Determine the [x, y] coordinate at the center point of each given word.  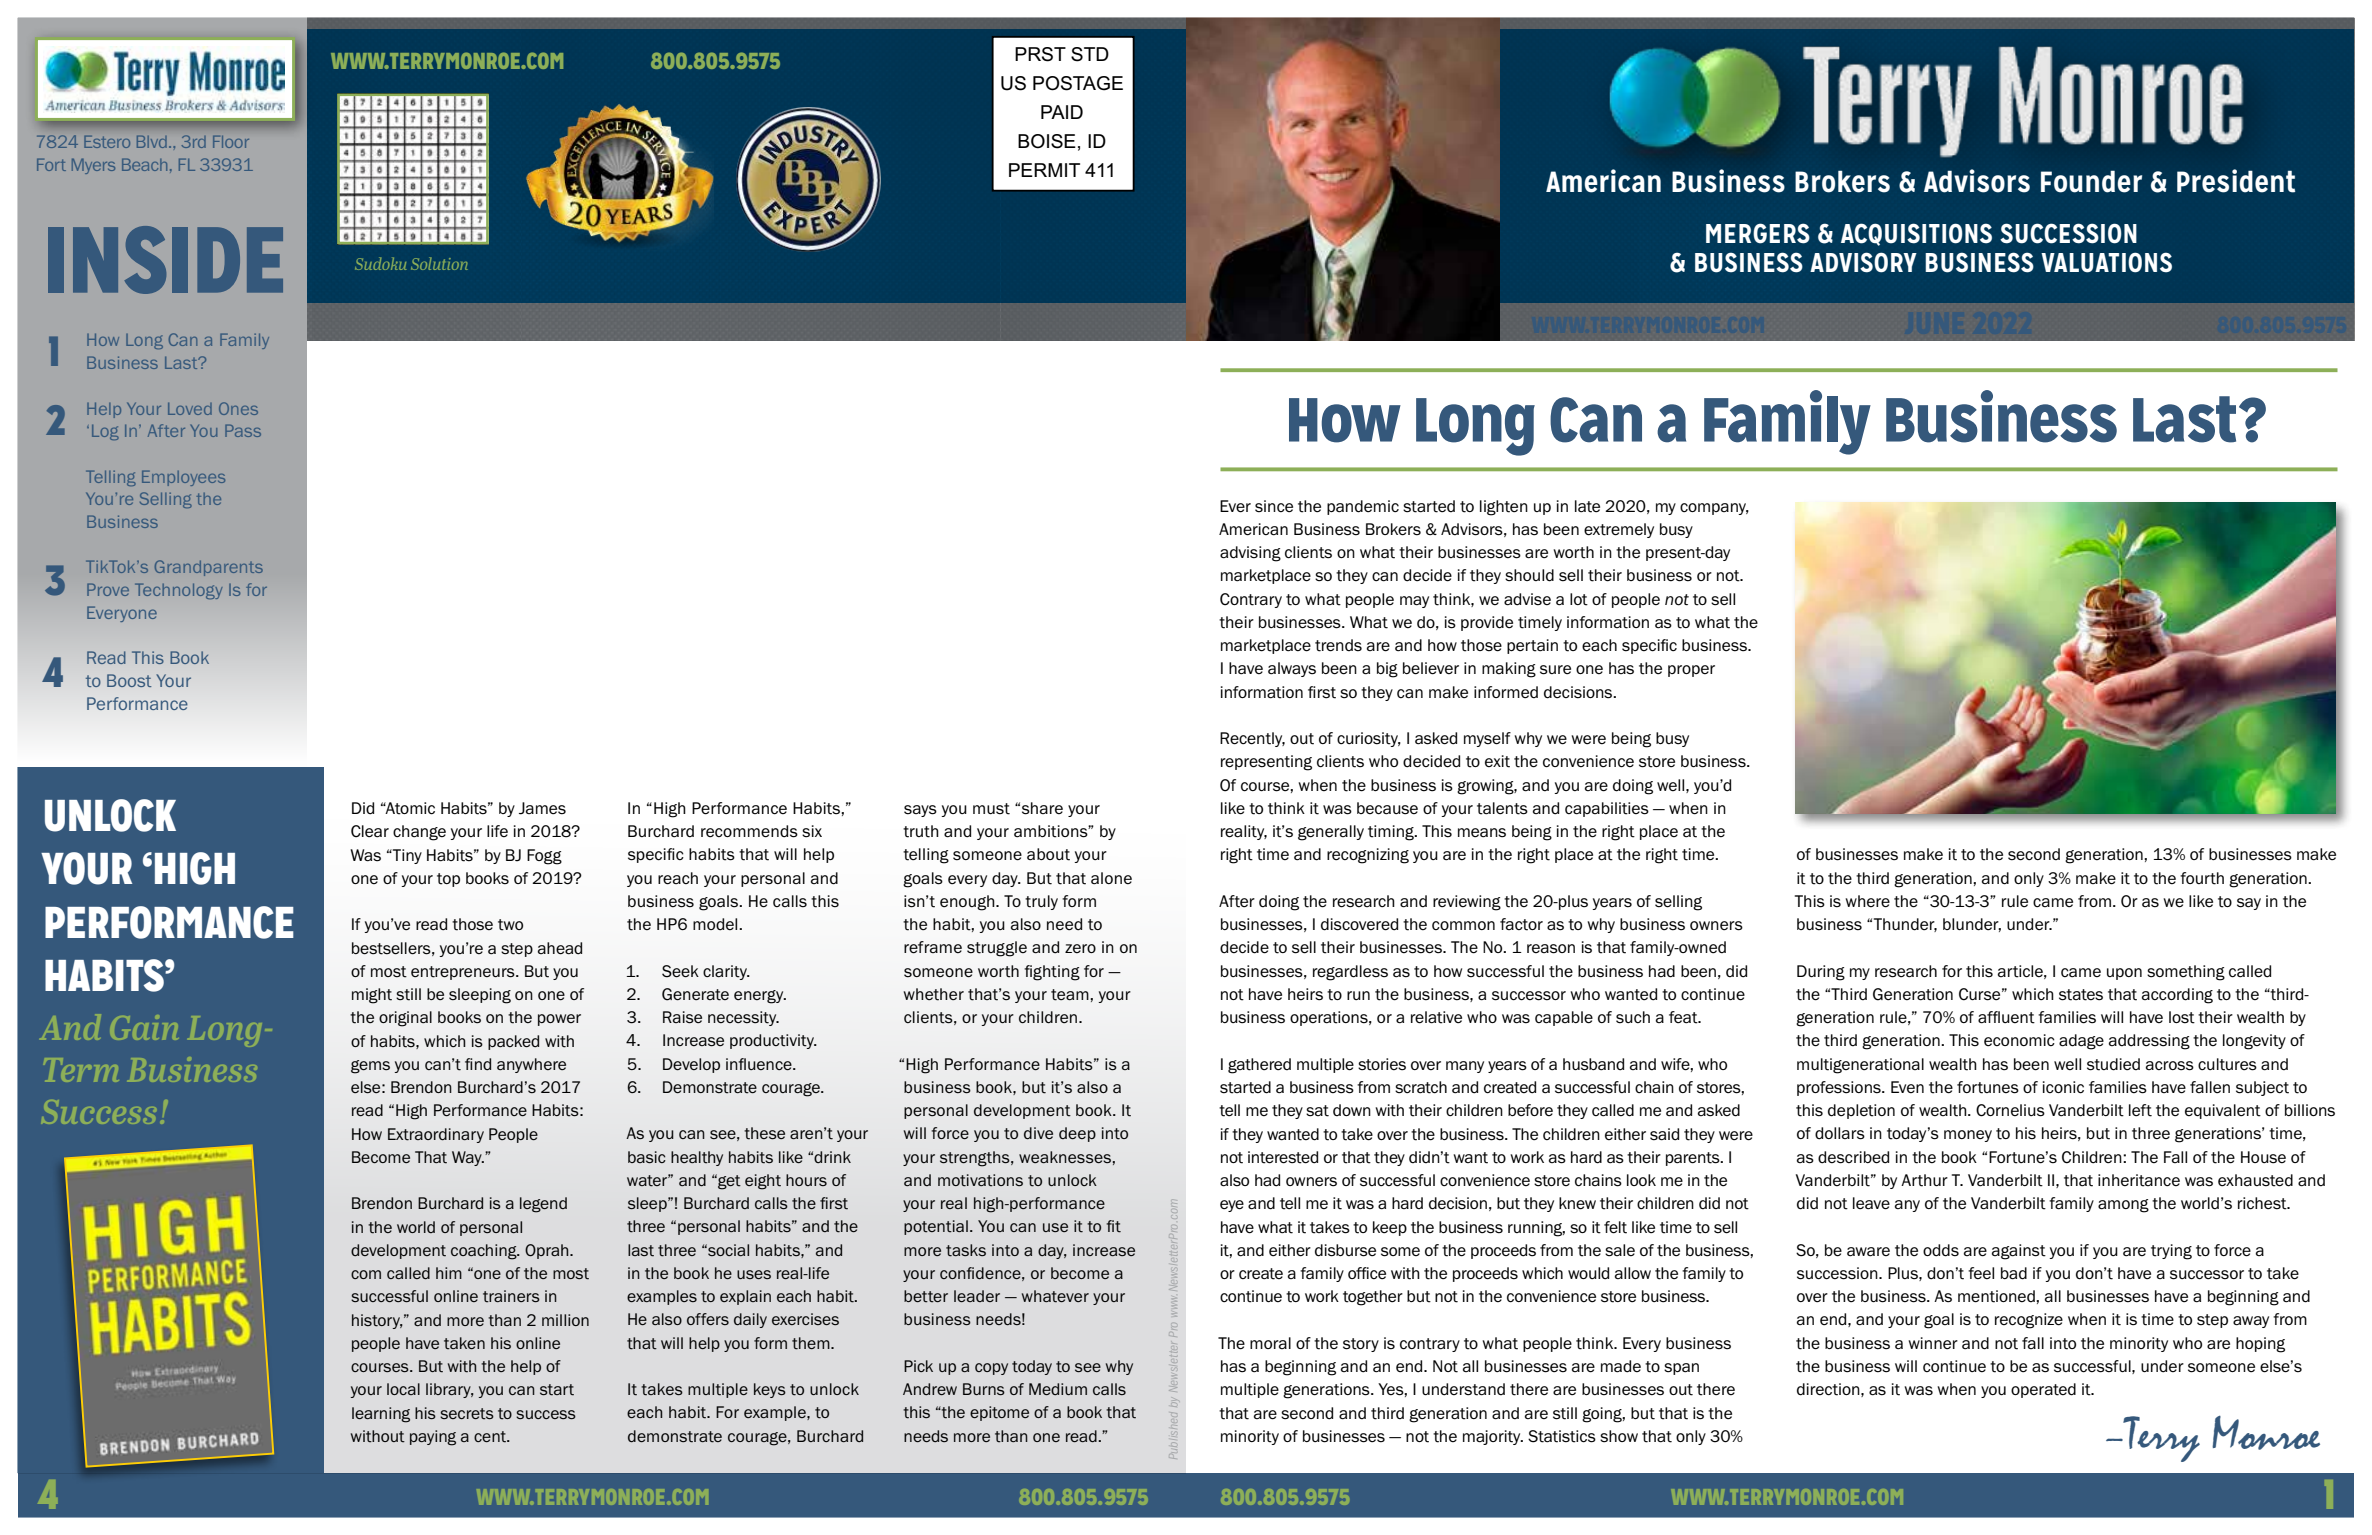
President [2236, 181]
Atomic [409, 808]
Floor [231, 142]
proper [1691, 671]
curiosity [1369, 739]
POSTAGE [1078, 83]
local [403, 1389]
